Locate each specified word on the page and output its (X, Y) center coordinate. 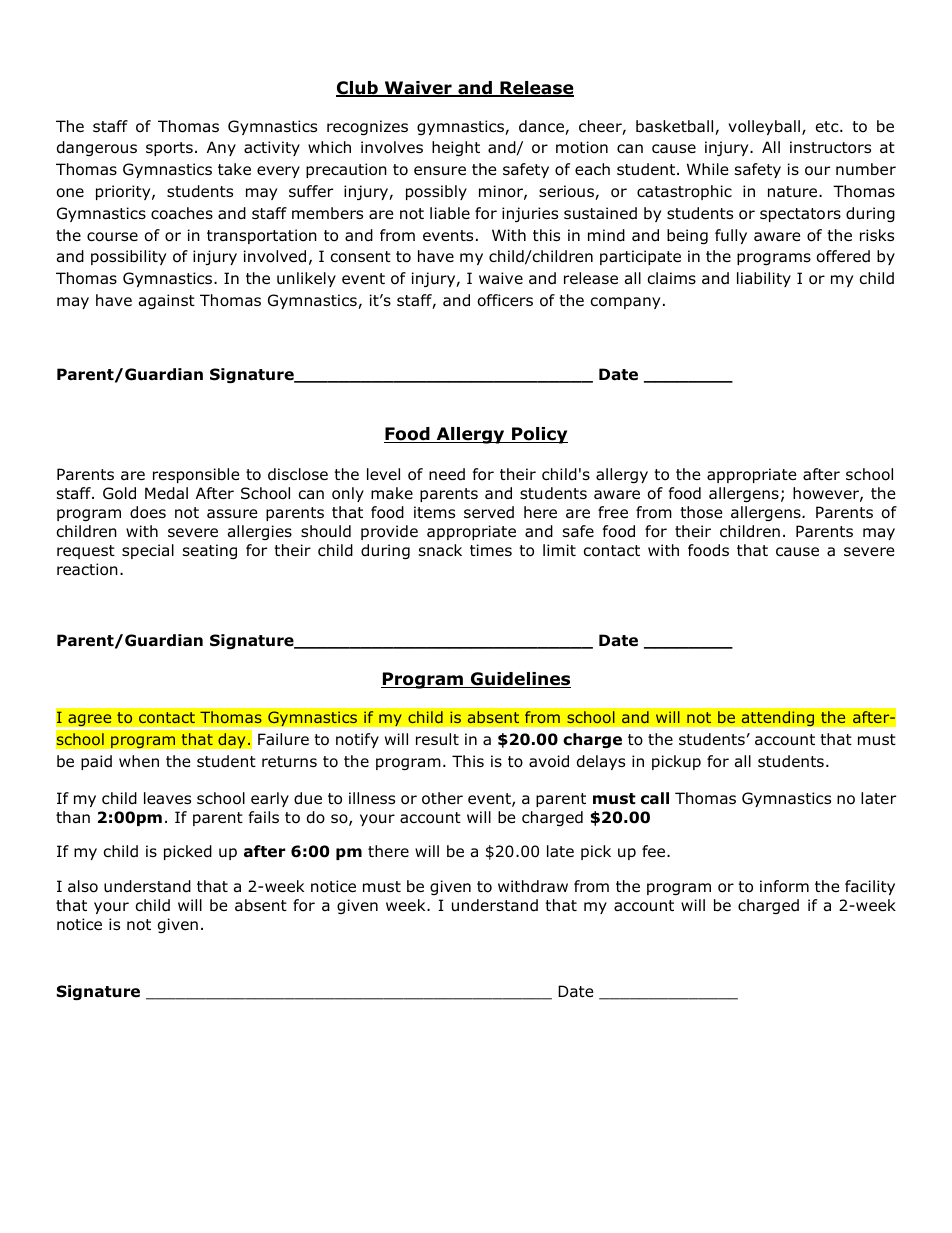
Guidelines (519, 680)
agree (90, 721)
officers (505, 300)
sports (169, 149)
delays (601, 762)
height (456, 148)
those (701, 512)
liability (764, 279)
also (83, 886)
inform (784, 886)
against (167, 301)
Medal (166, 493)
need (447, 474)
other (442, 798)
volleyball (764, 127)
